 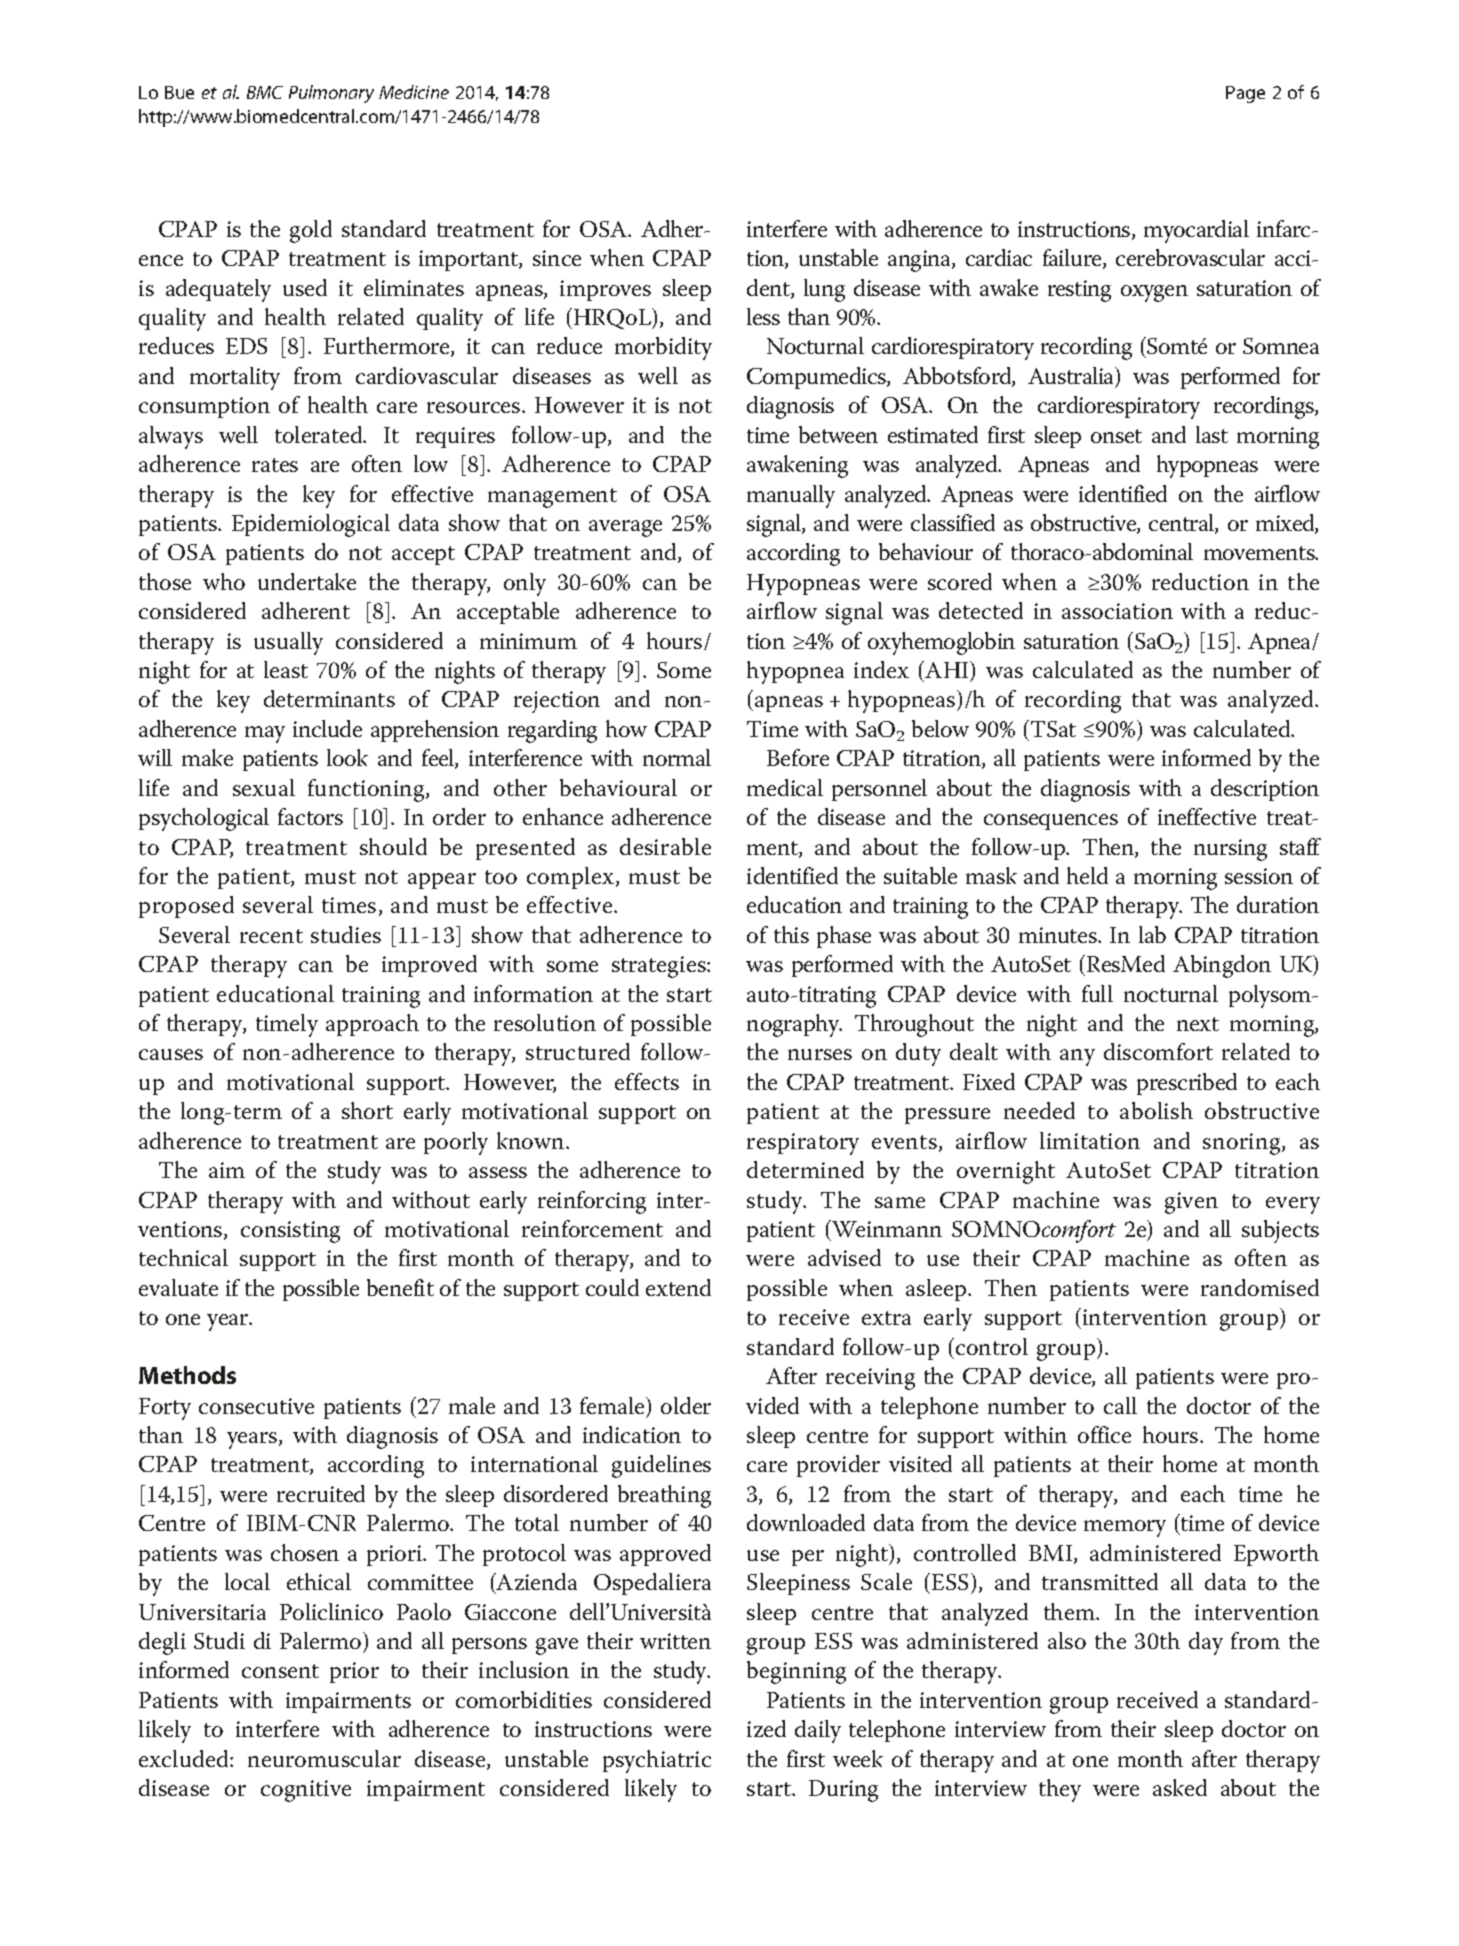 What do you see at coordinates (265, 92) in the document?
I see `BMC` at bounding box center [265, 92].
